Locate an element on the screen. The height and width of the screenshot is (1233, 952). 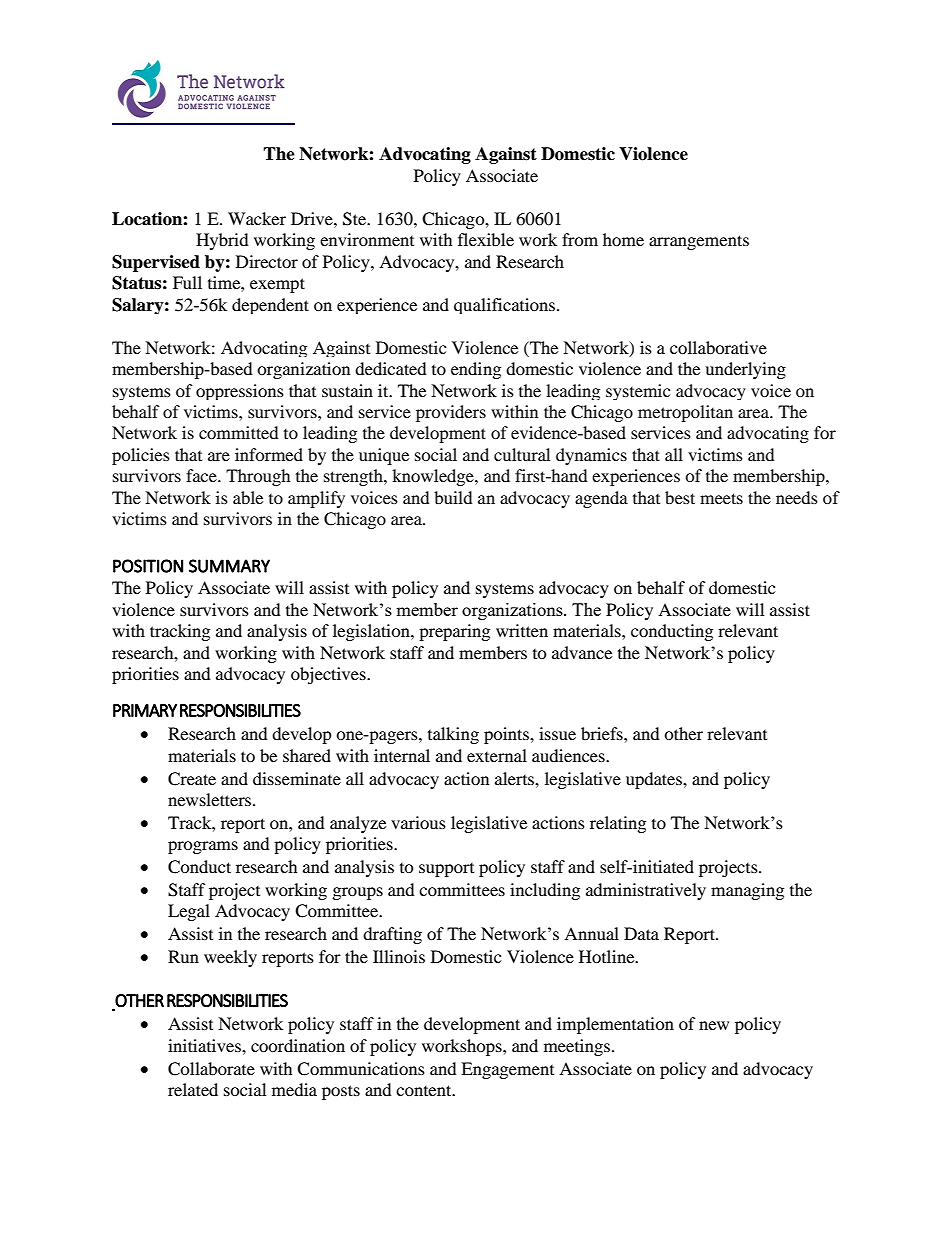
able is located at coordinates (248, 497).
